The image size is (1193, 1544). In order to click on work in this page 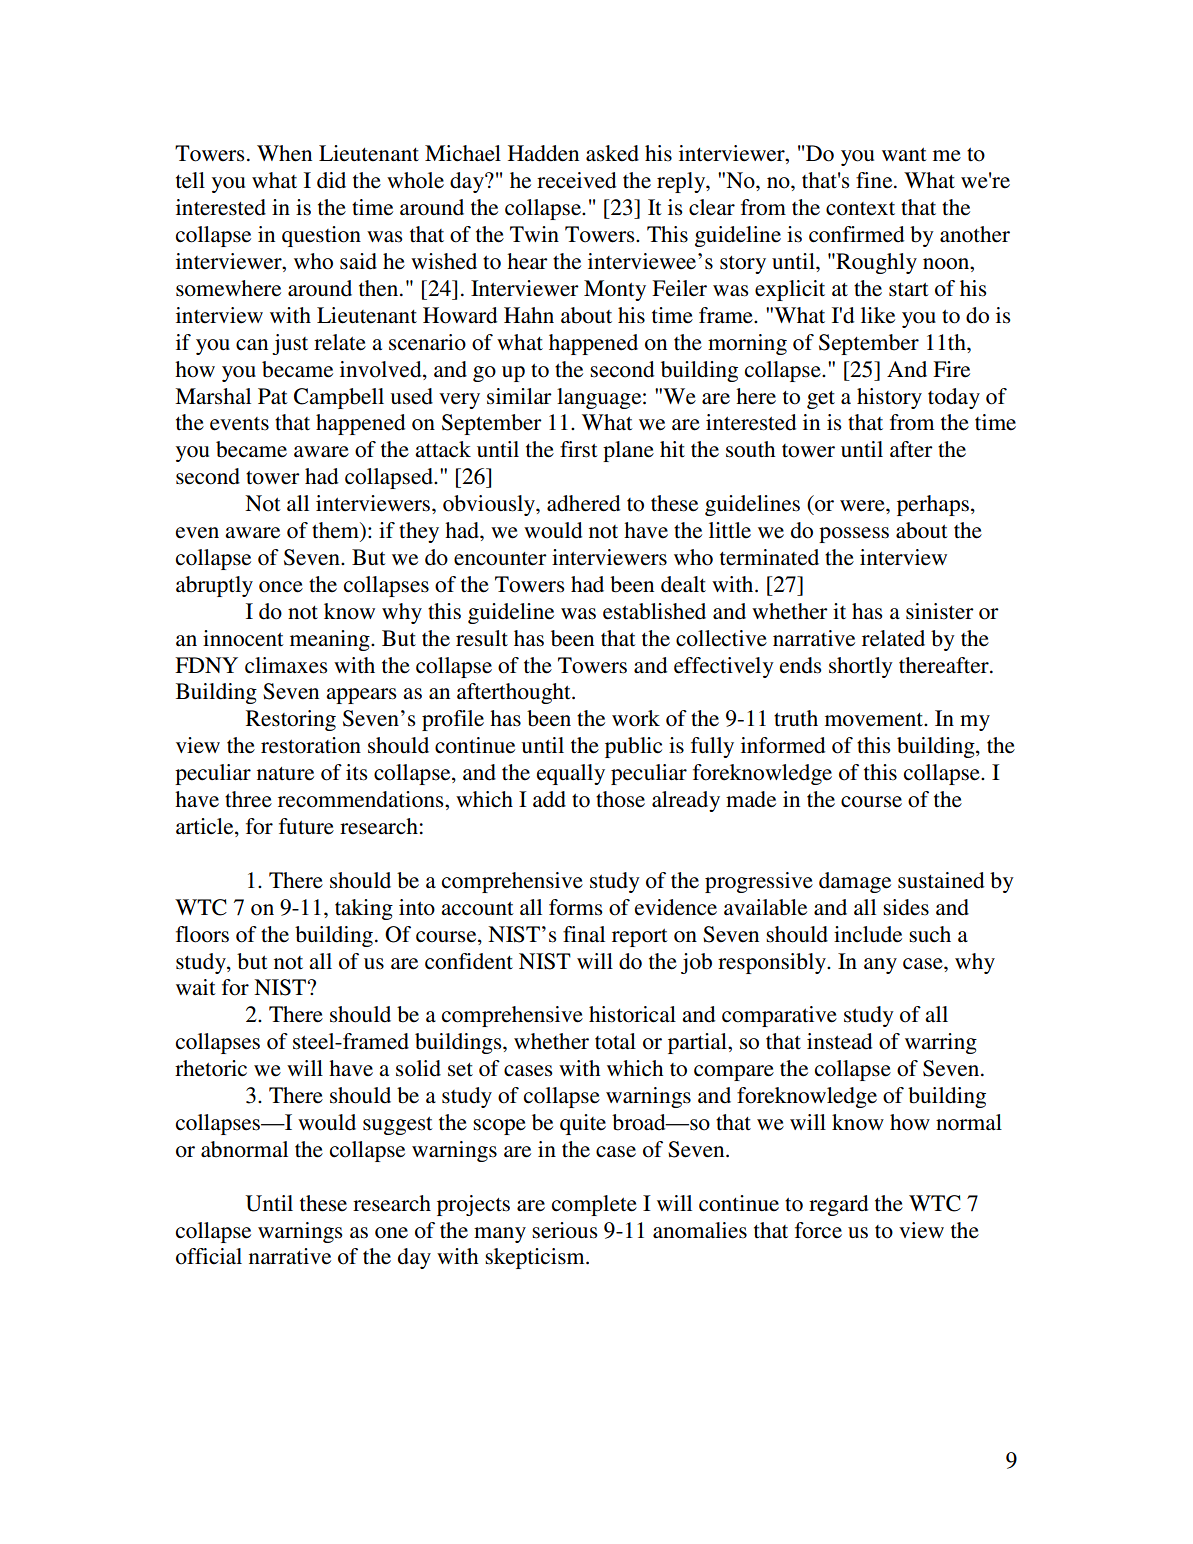, I will do `click(636, 718)`.
